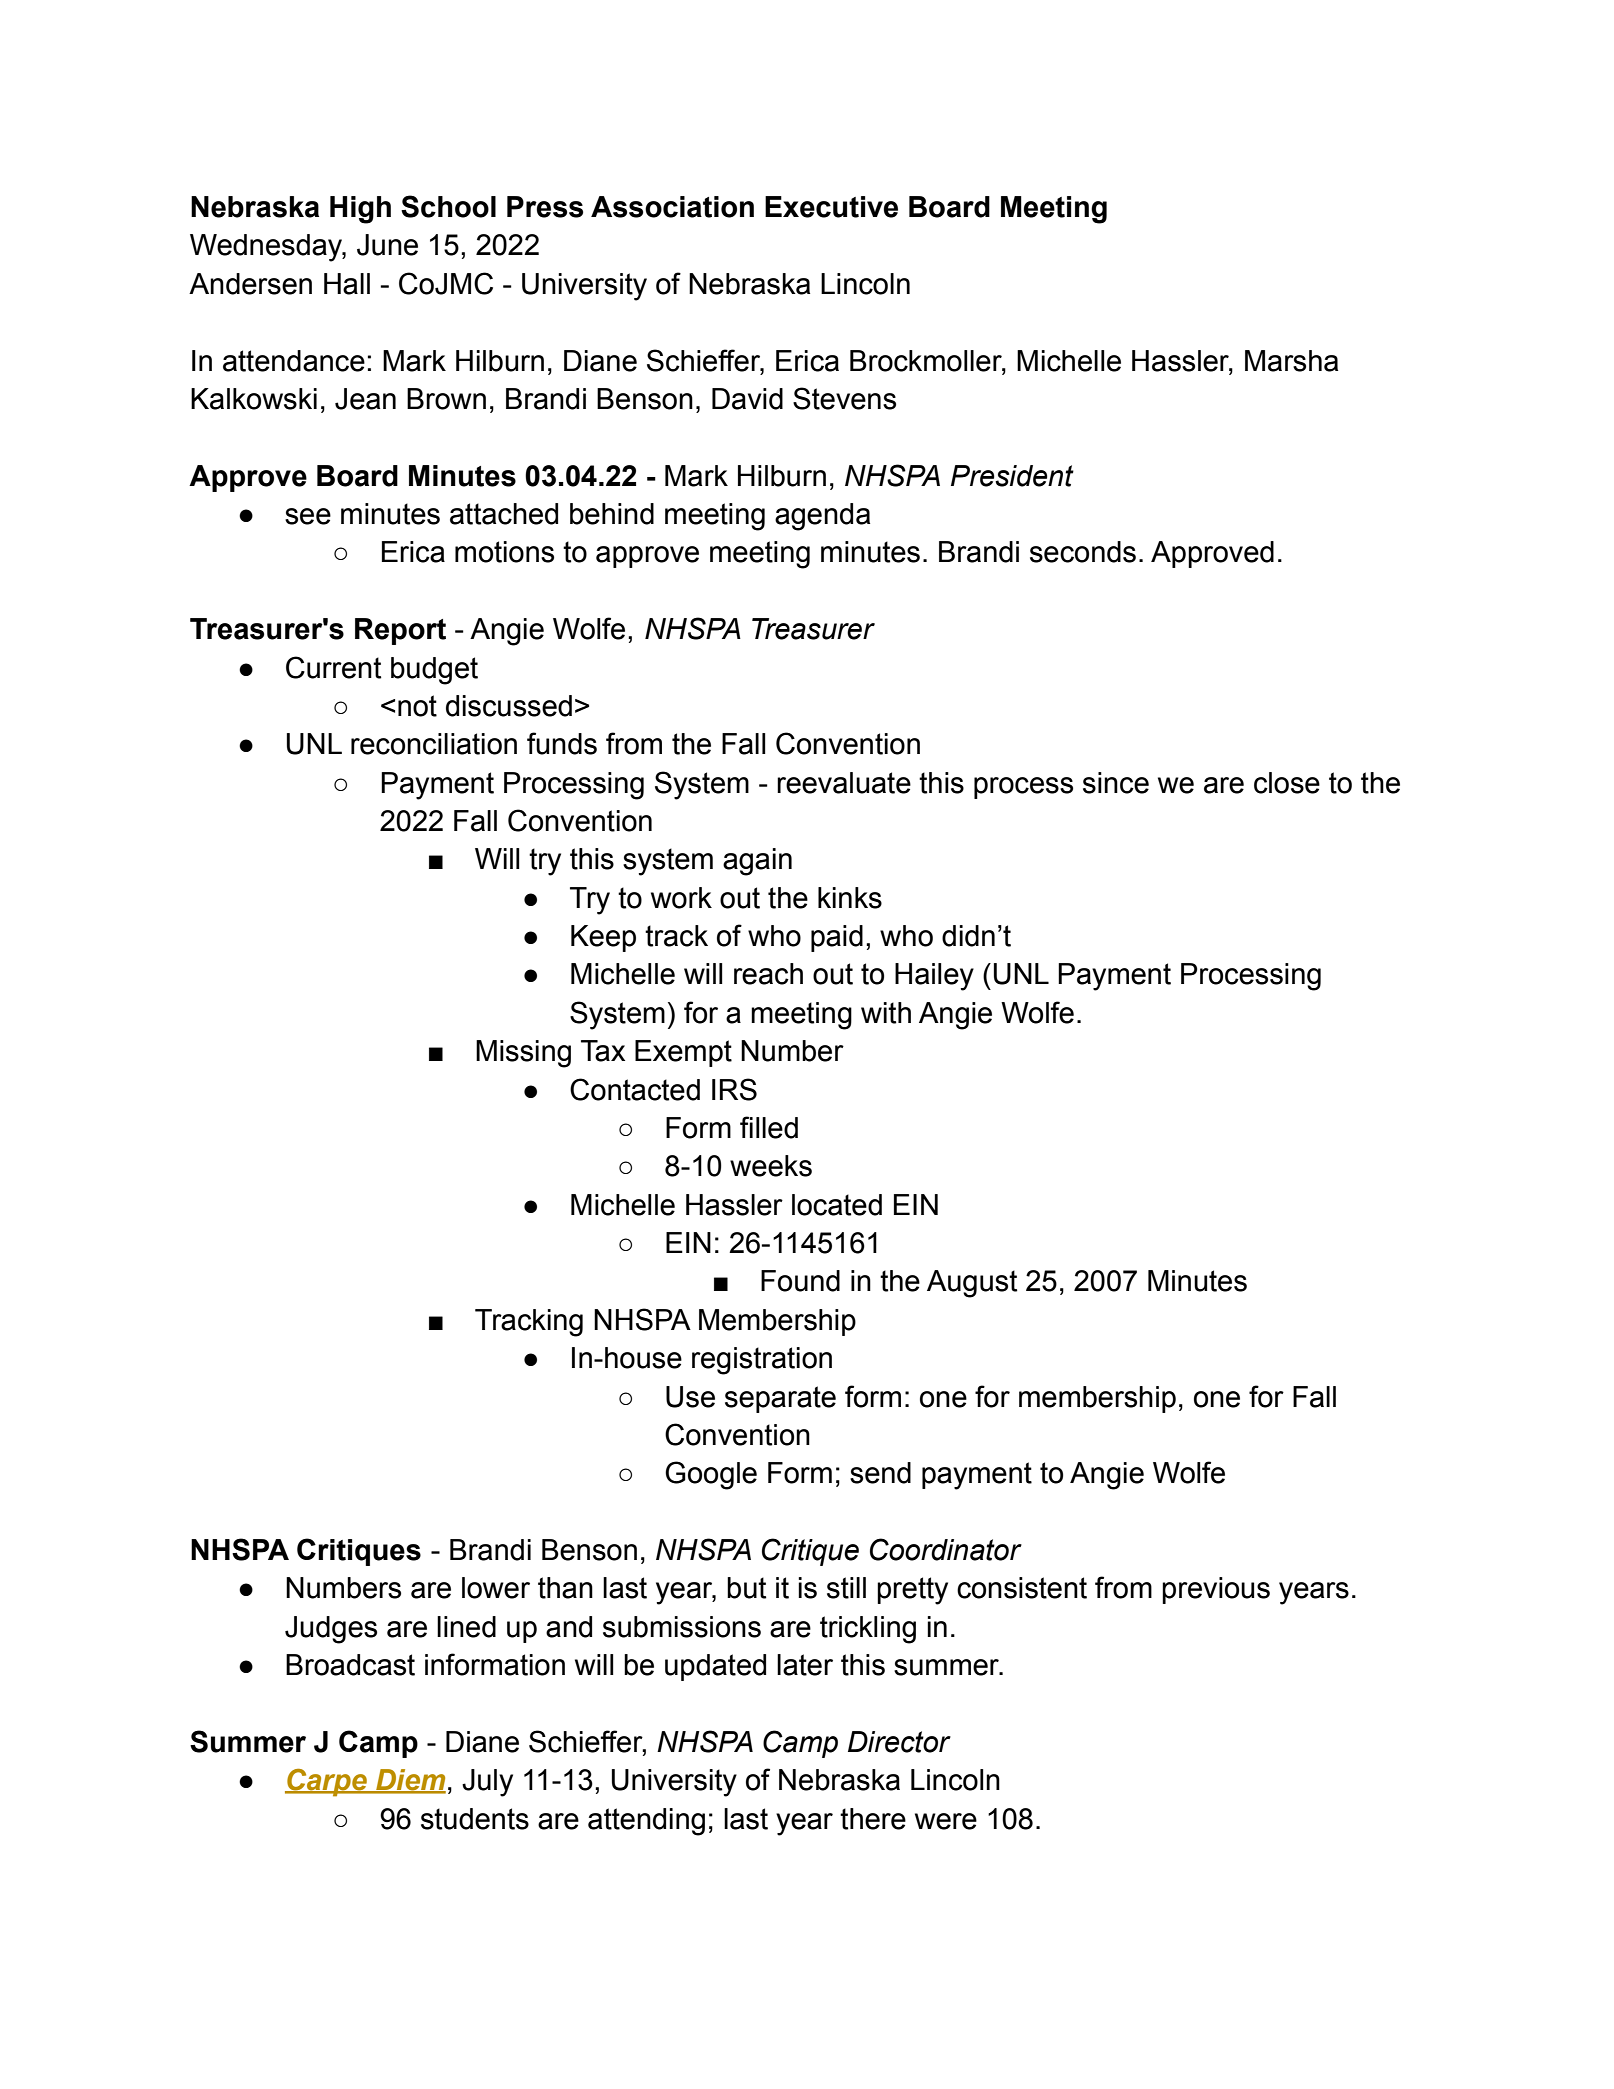 The width and height of the page is (1614, 2089). What do you see at coordinates (523, 1054) in the page?
I see `Missing` at bounding box center [523, 1054].
